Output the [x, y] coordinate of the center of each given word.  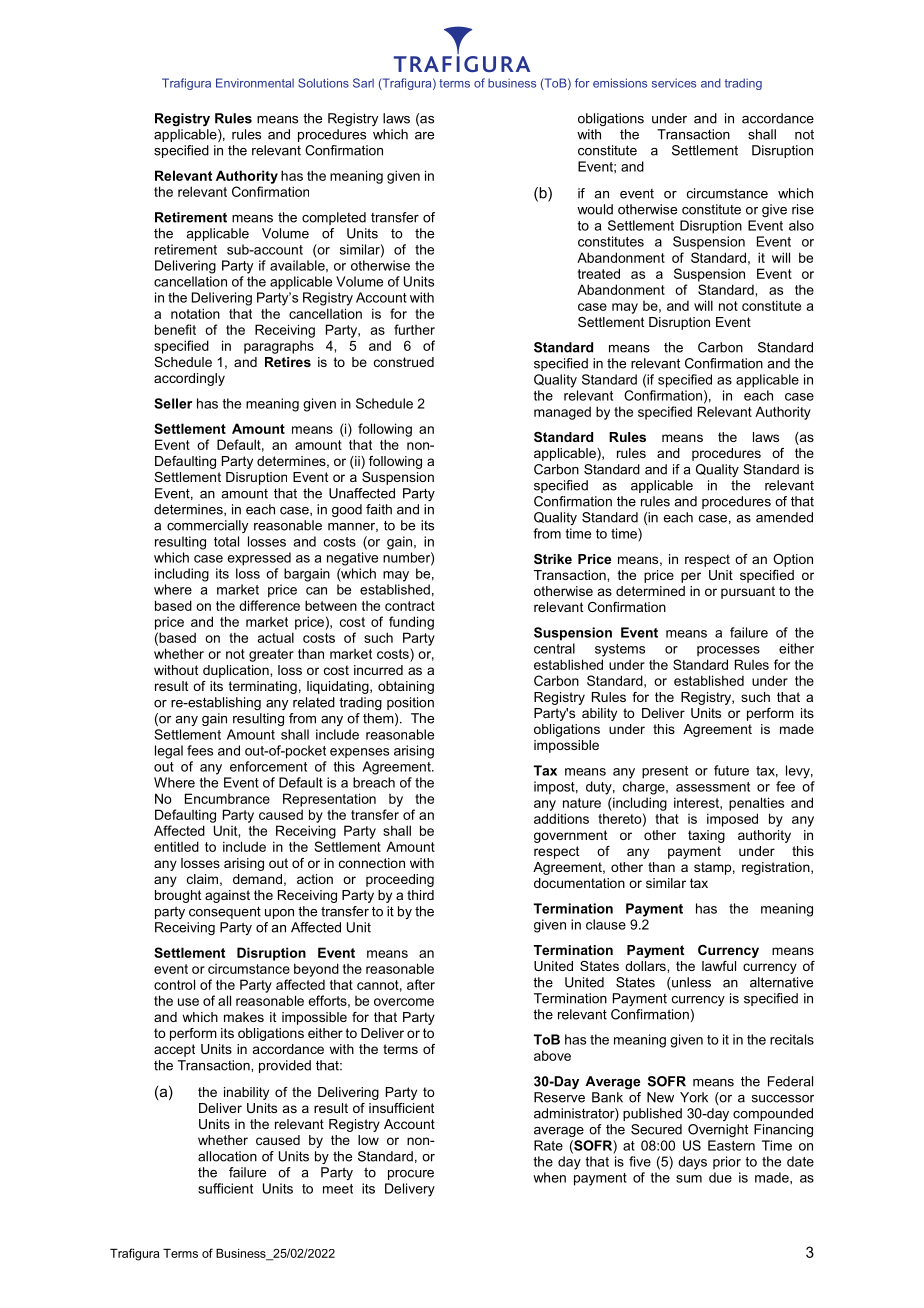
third [420, 895]
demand [257, 879]
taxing [706, 836]
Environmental [255, 83]
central [554, 648]
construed [404, 362]
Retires [288, 362]
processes [728, 651]
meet [338, 1189]
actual [276, 637]
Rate [548, 1145]
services [674, 83]
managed [562, 413]
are [424, 136]
